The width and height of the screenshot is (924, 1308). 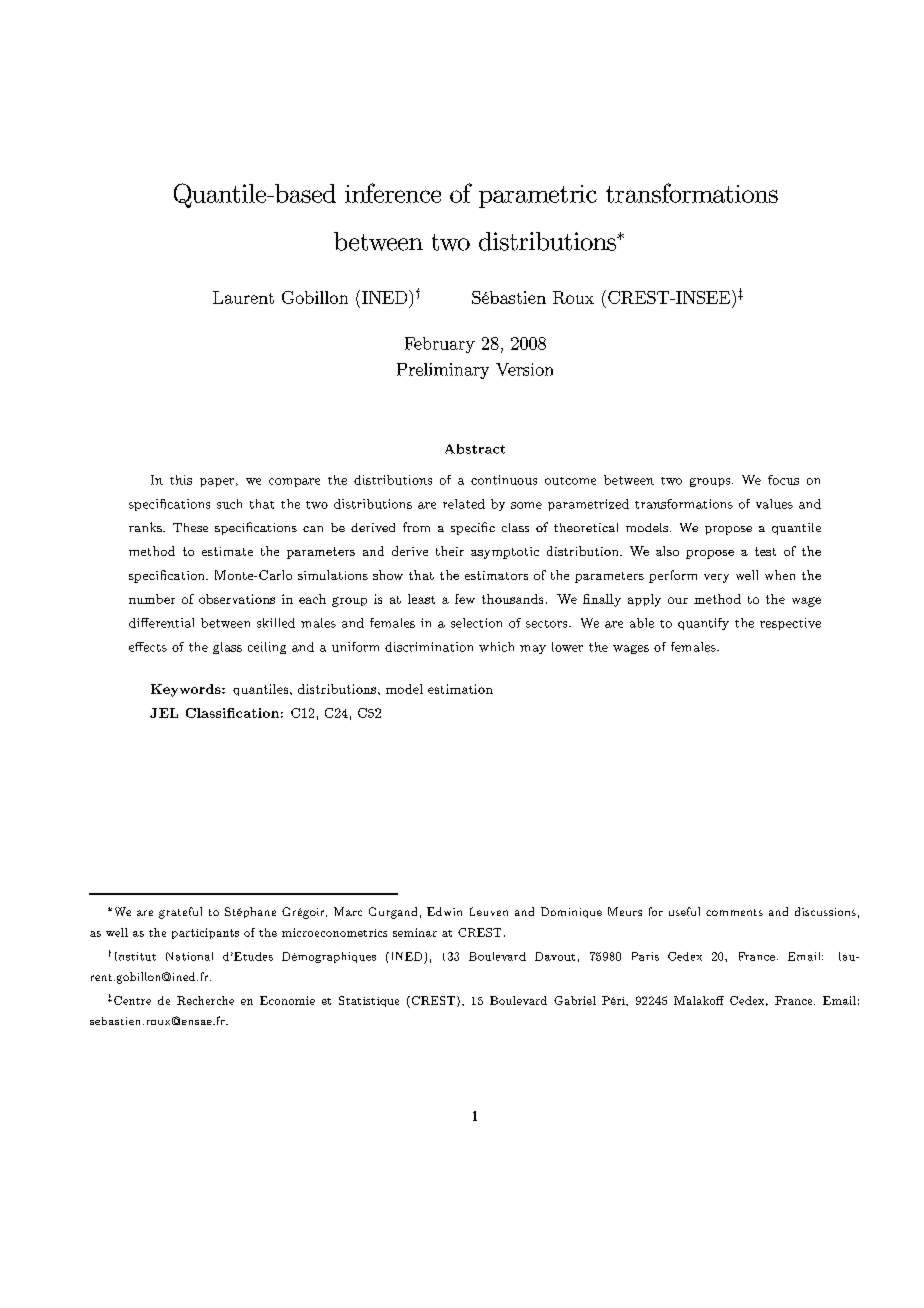 I want to click on few, so click(x=465, y=599).
